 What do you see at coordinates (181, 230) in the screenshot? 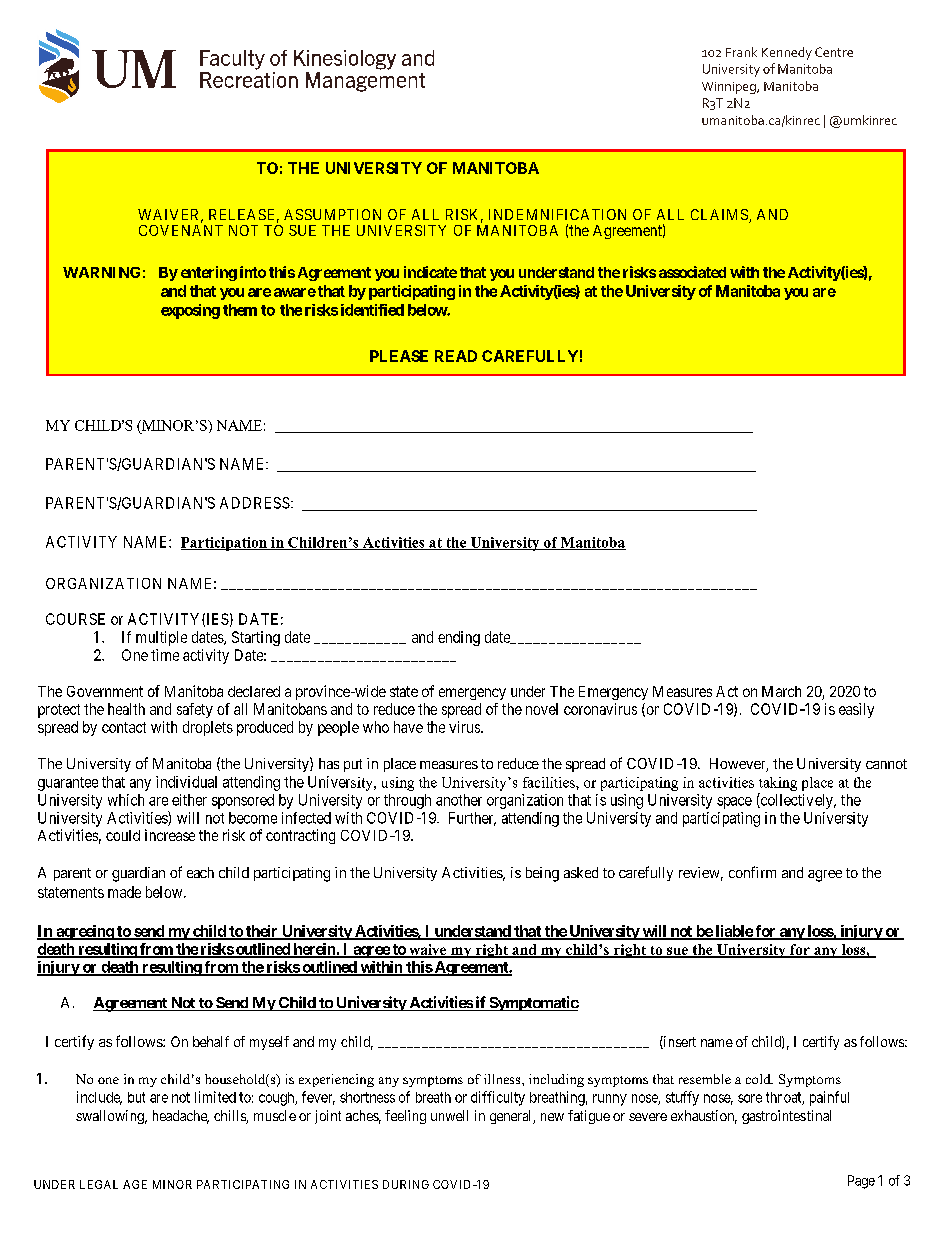
I see `COVENANT` at bounding box center [181, 230].
